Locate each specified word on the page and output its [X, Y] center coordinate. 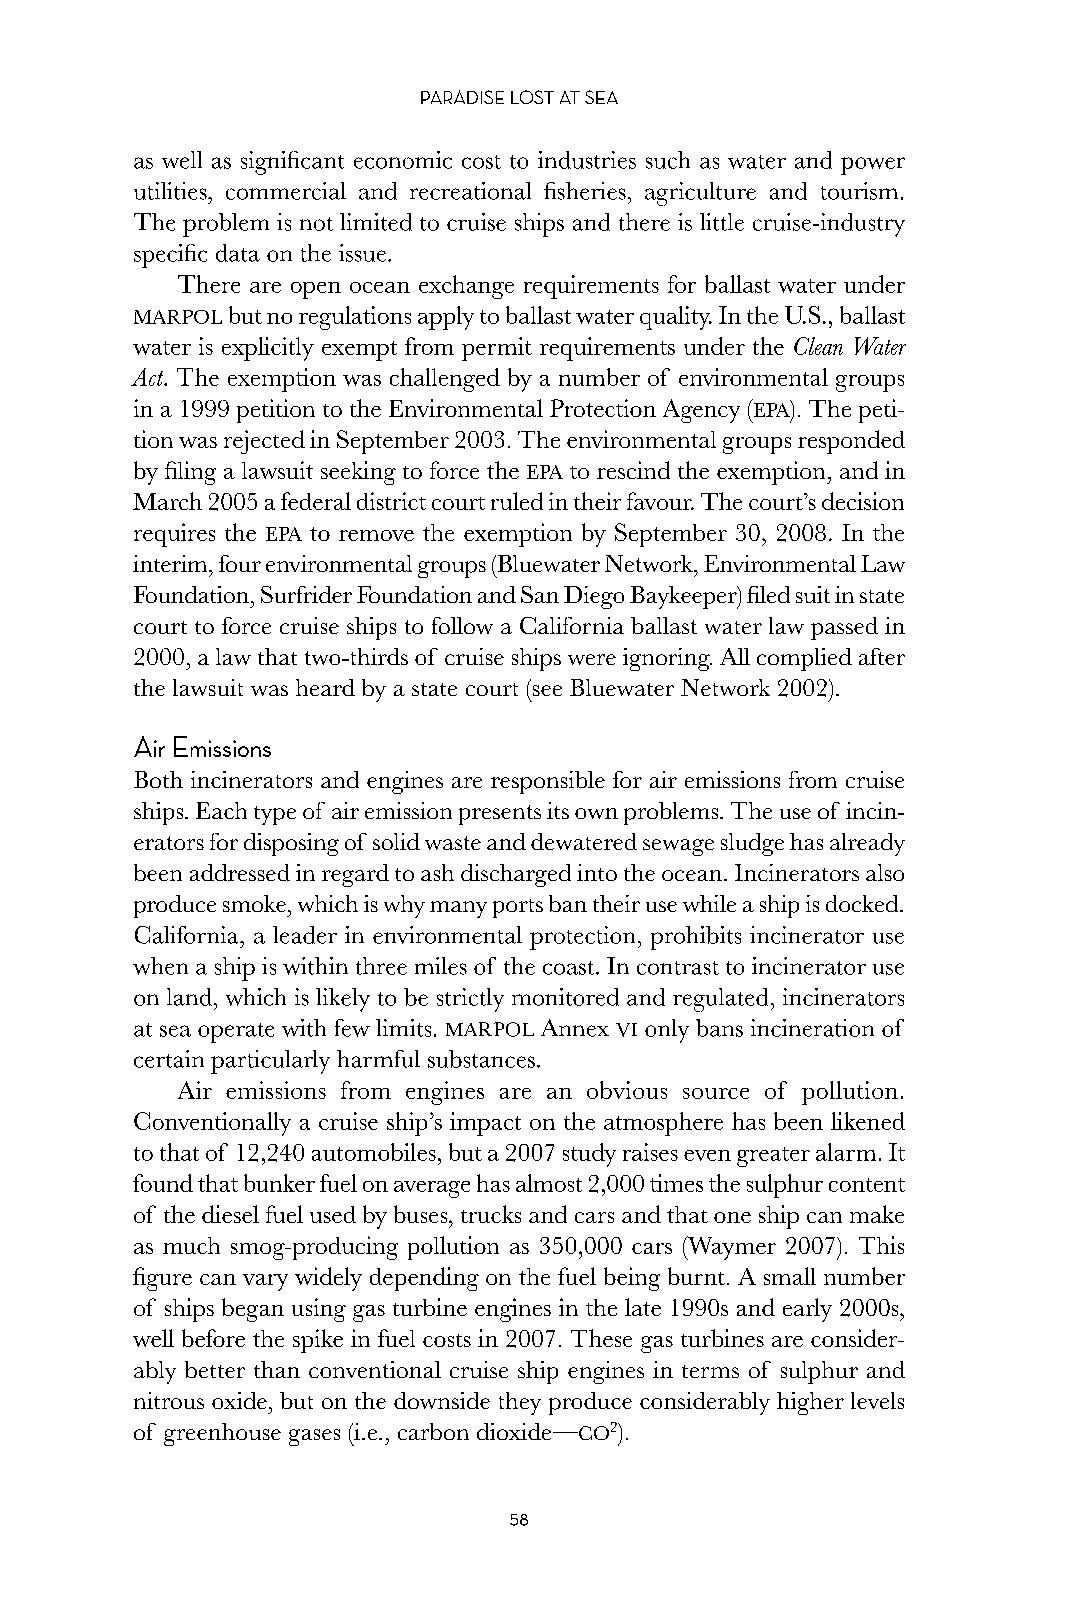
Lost [532, 97]
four [240, 563]
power [873, 166]
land [189, 997]
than [277, 1369]
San [540, 594]
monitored [565, 997]
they [520, 1403]
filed [768, 594]
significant [292, 163]
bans [719, 1028]
